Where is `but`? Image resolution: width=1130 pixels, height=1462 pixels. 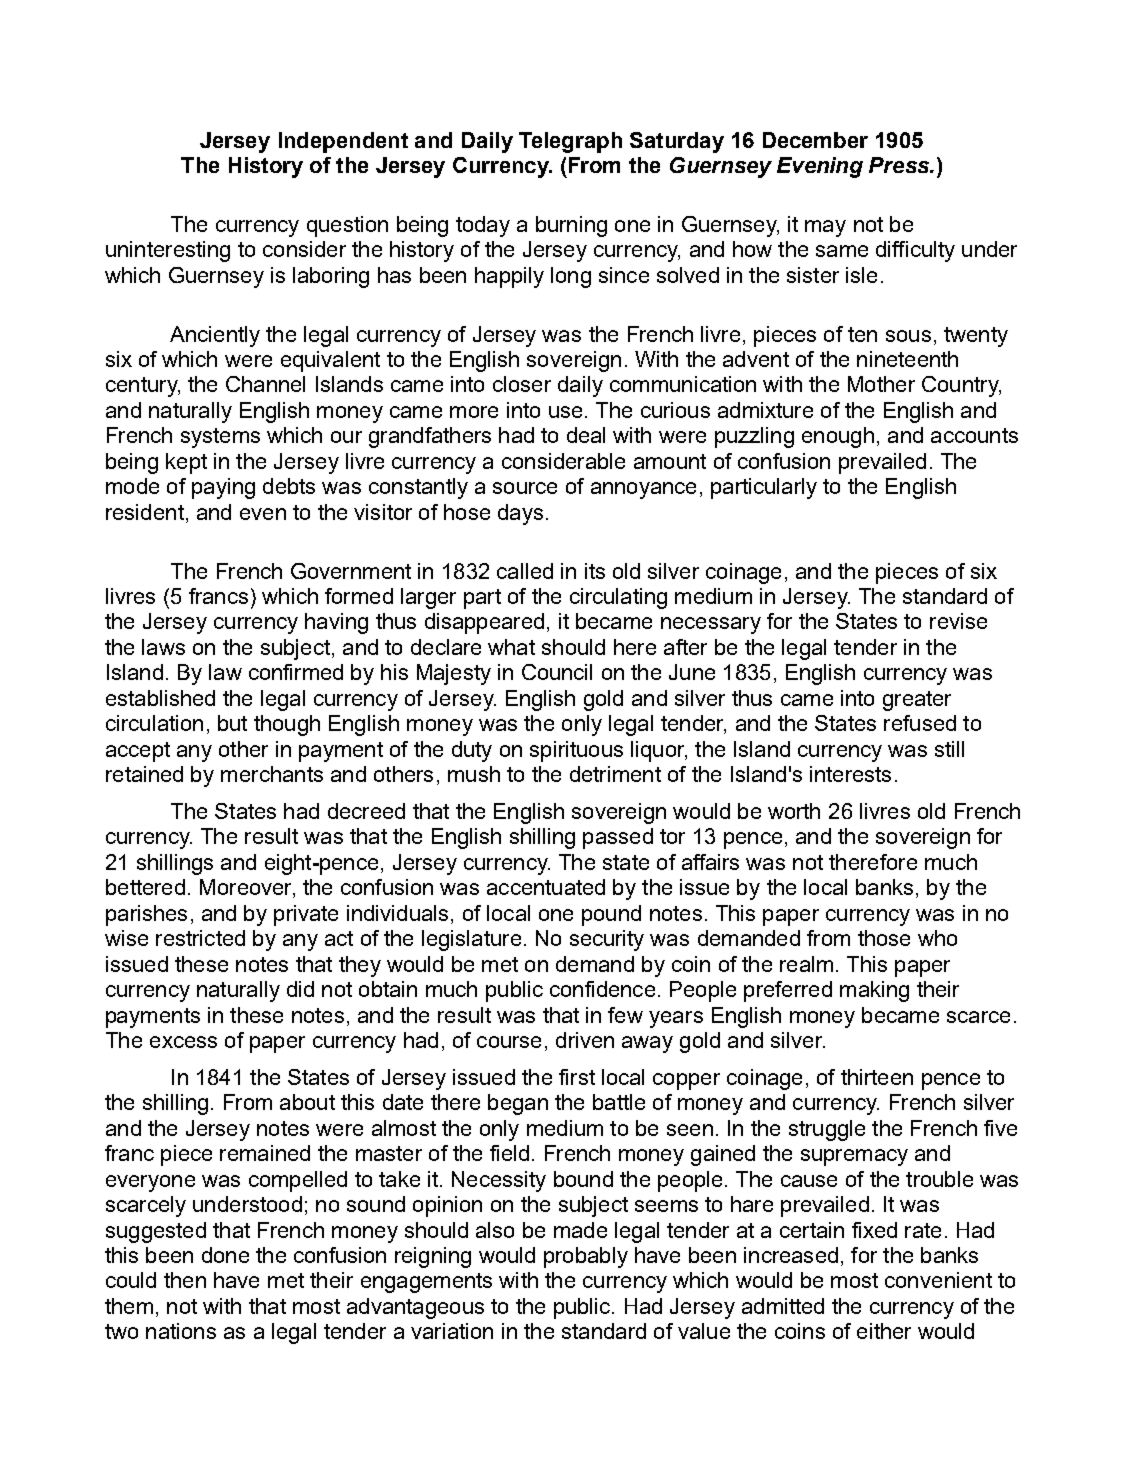
but is located at coordinates (232, 723).
